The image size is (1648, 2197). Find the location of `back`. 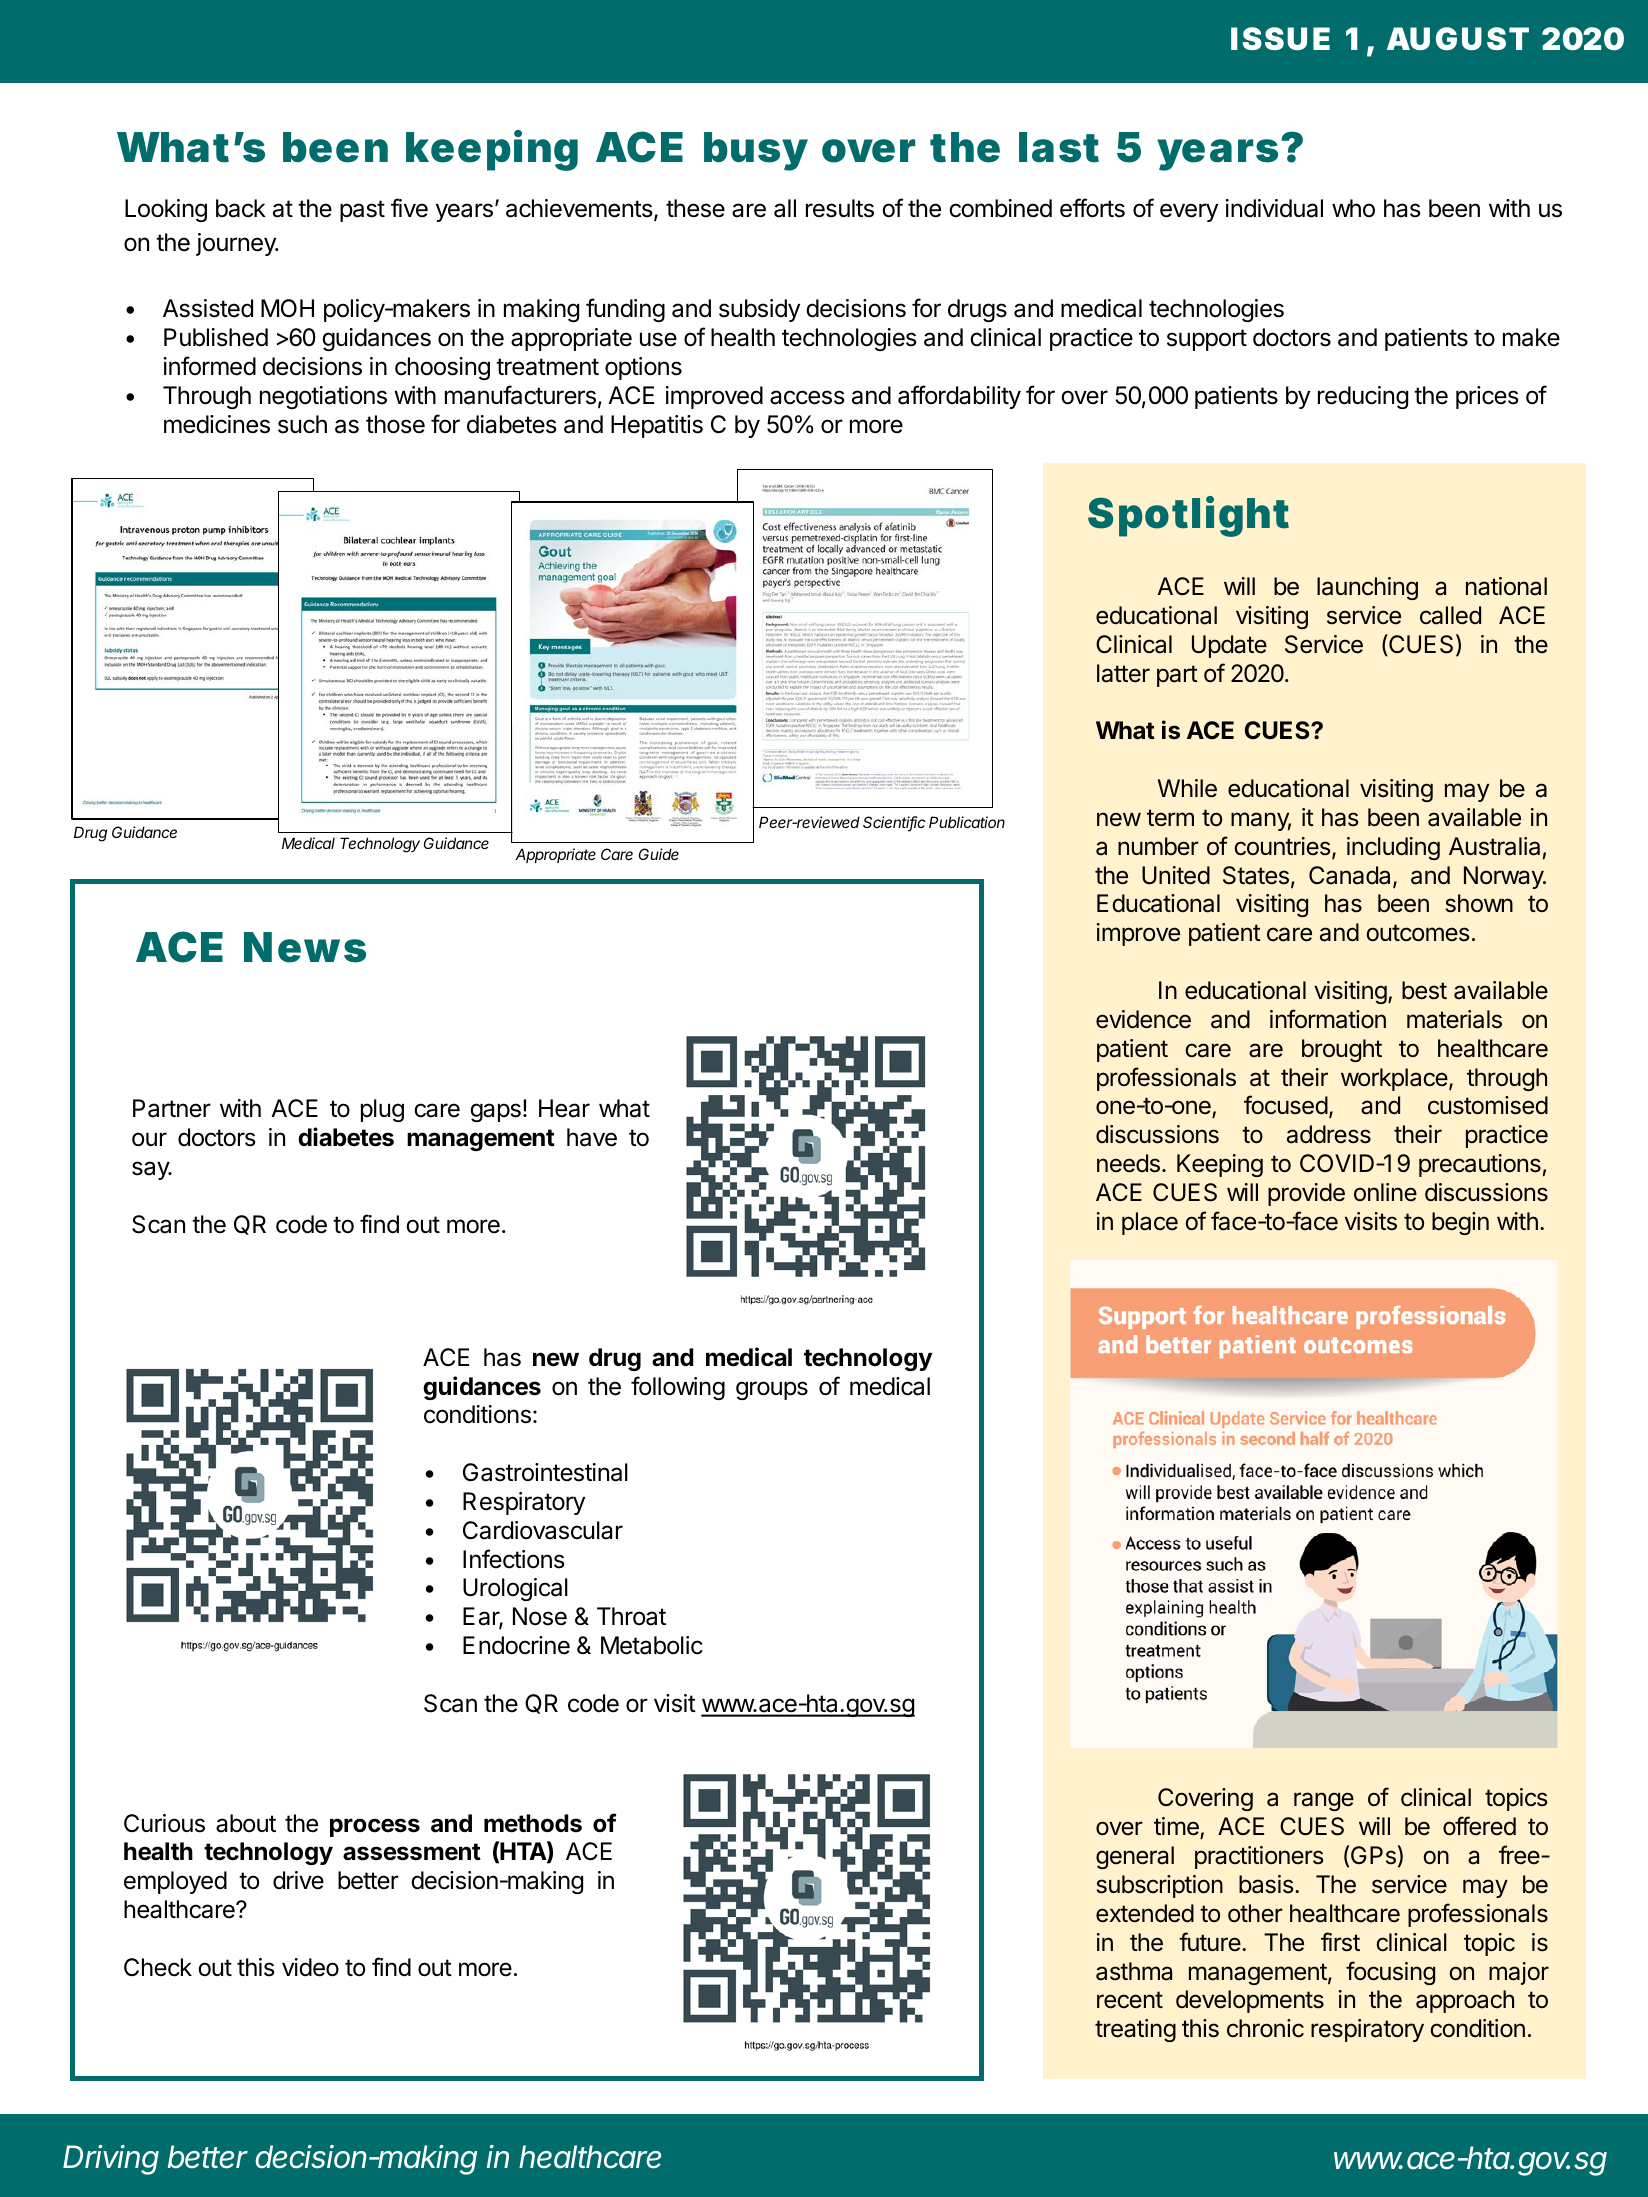

back is located at coordinates (241, 208).
